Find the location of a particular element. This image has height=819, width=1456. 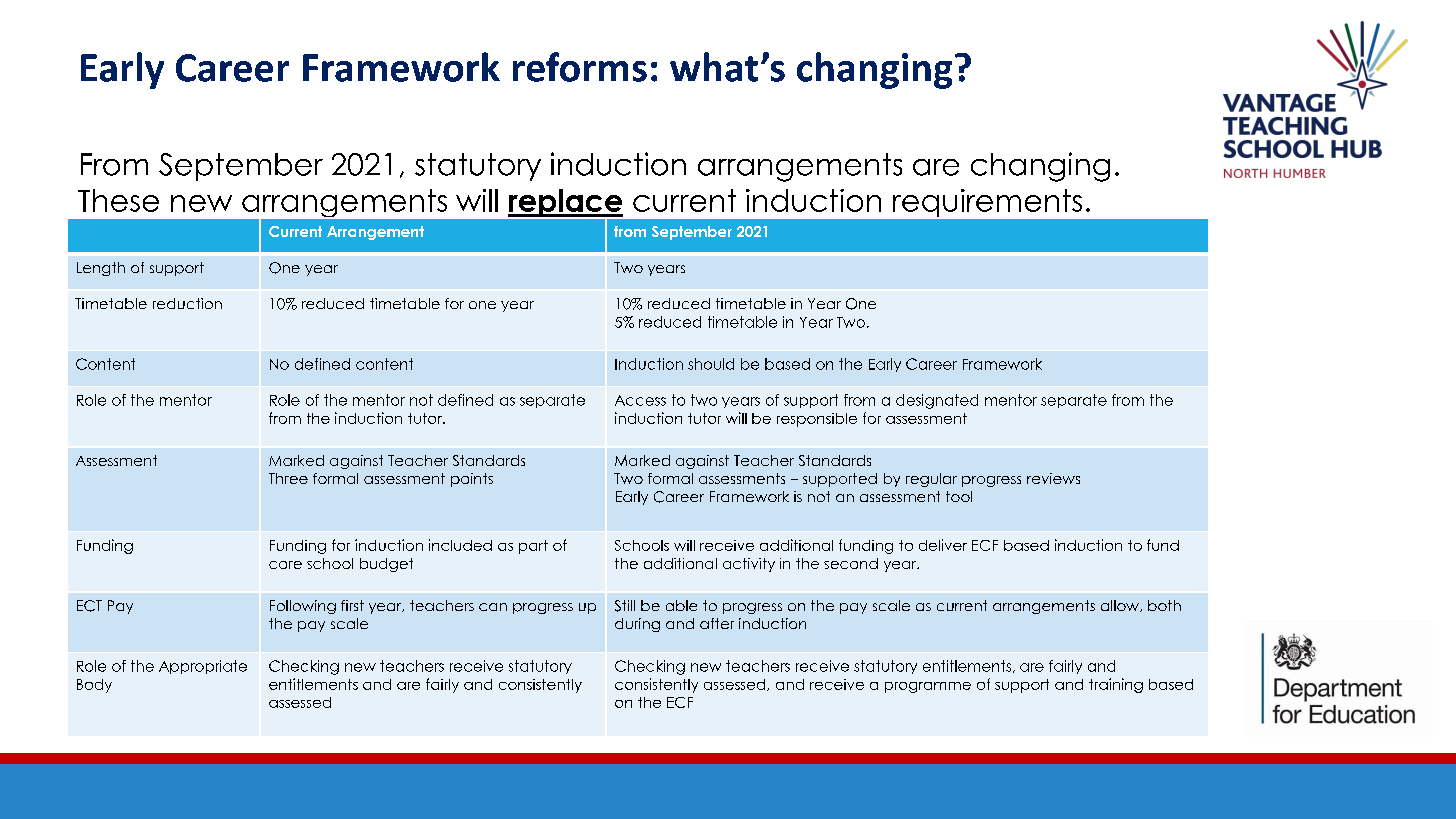

designated is located at coordinates (937, 401).
